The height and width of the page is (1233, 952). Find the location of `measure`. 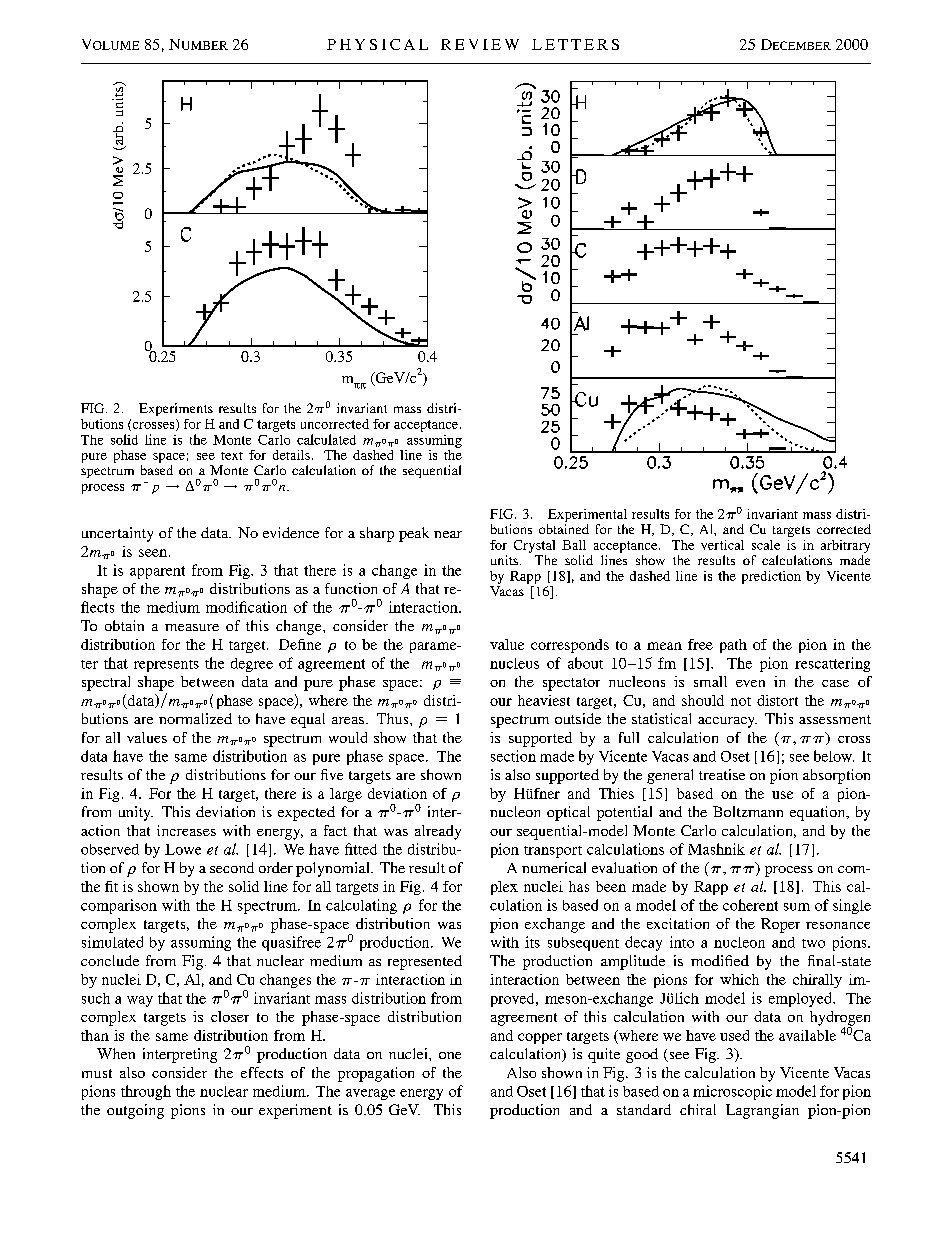

measure is located at coordinates (192, 627).
